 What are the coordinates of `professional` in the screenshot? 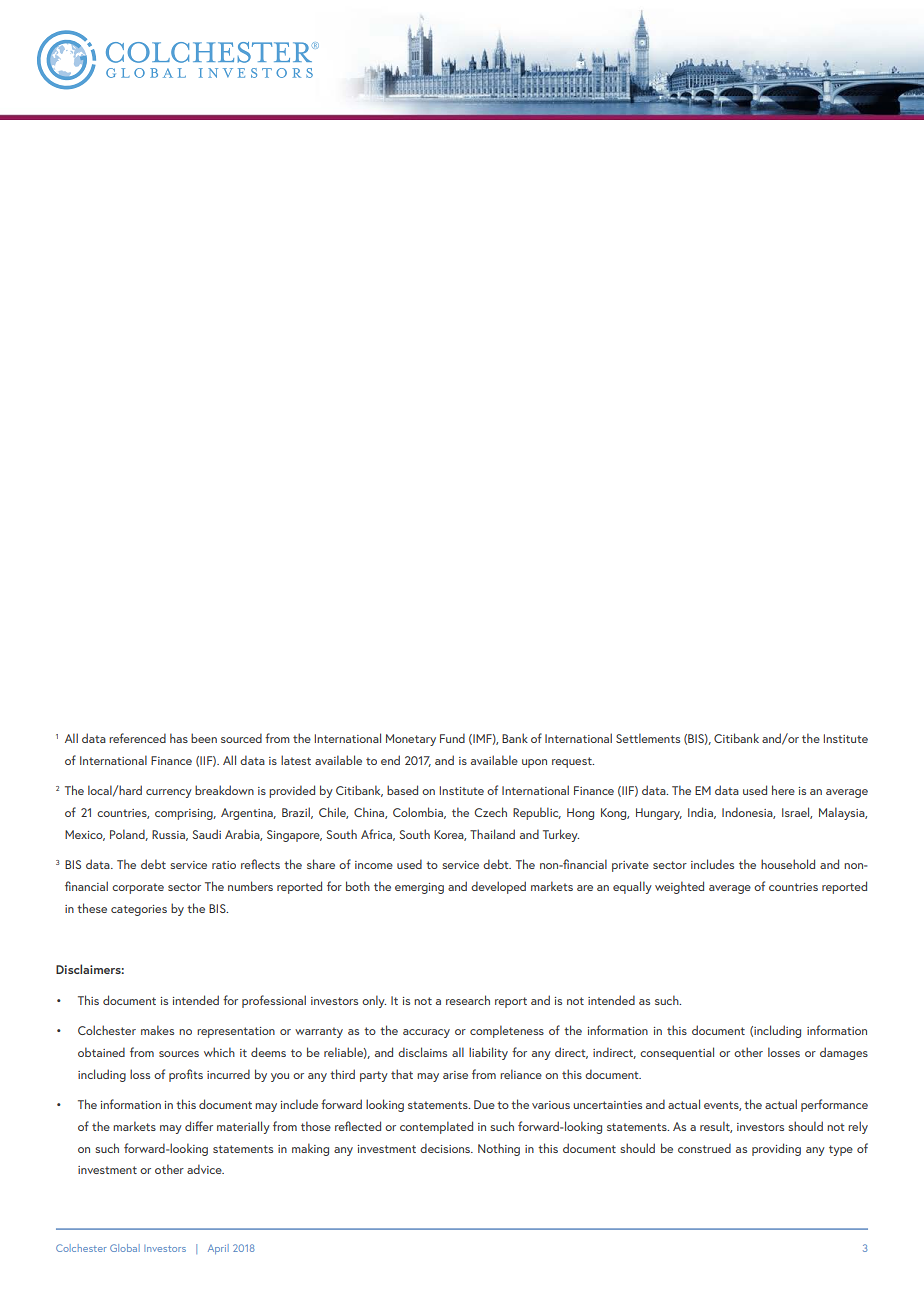 It's located at (274, 1001).
